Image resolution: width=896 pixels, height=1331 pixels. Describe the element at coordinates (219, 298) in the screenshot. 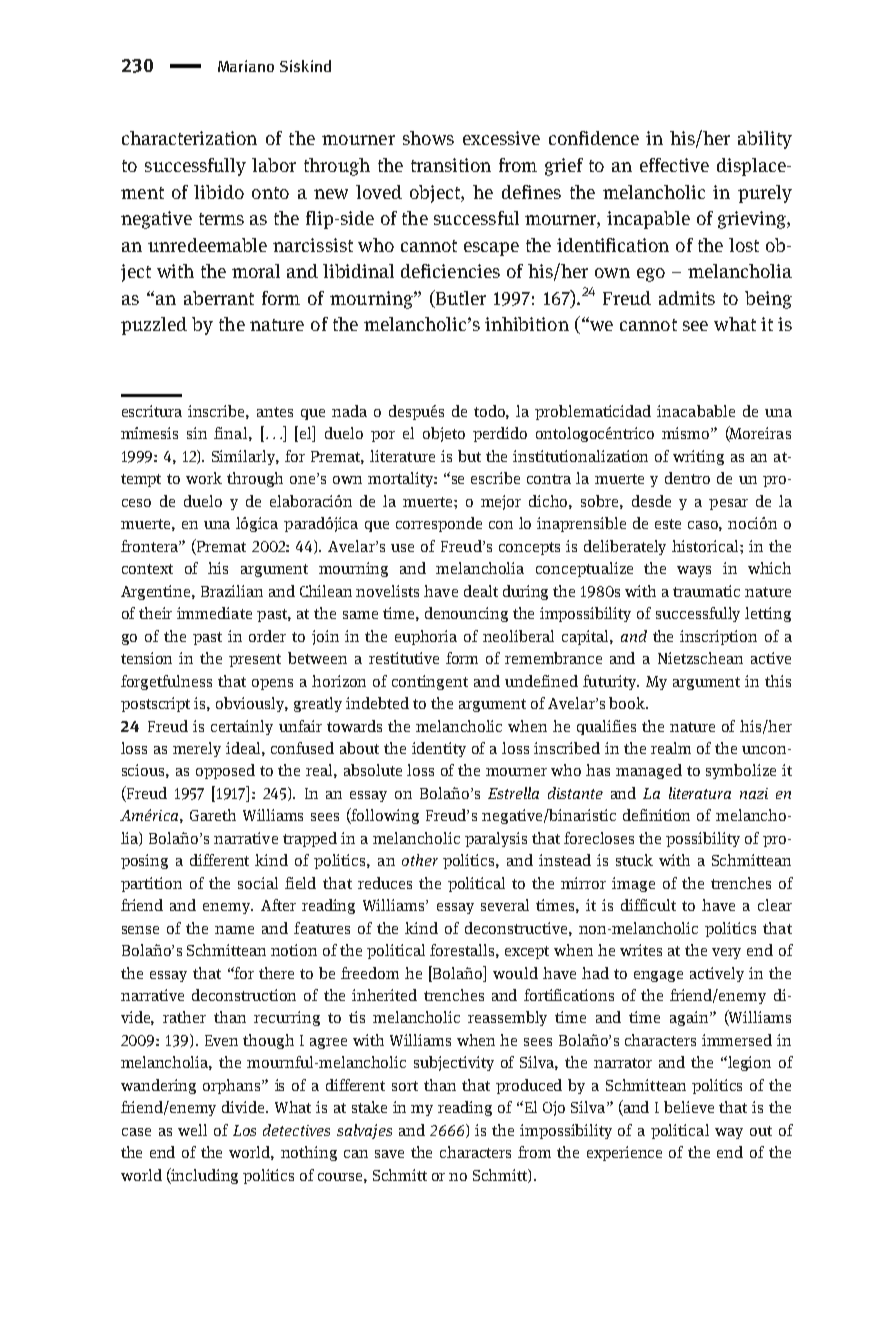

I see `aberrant` at that location.
